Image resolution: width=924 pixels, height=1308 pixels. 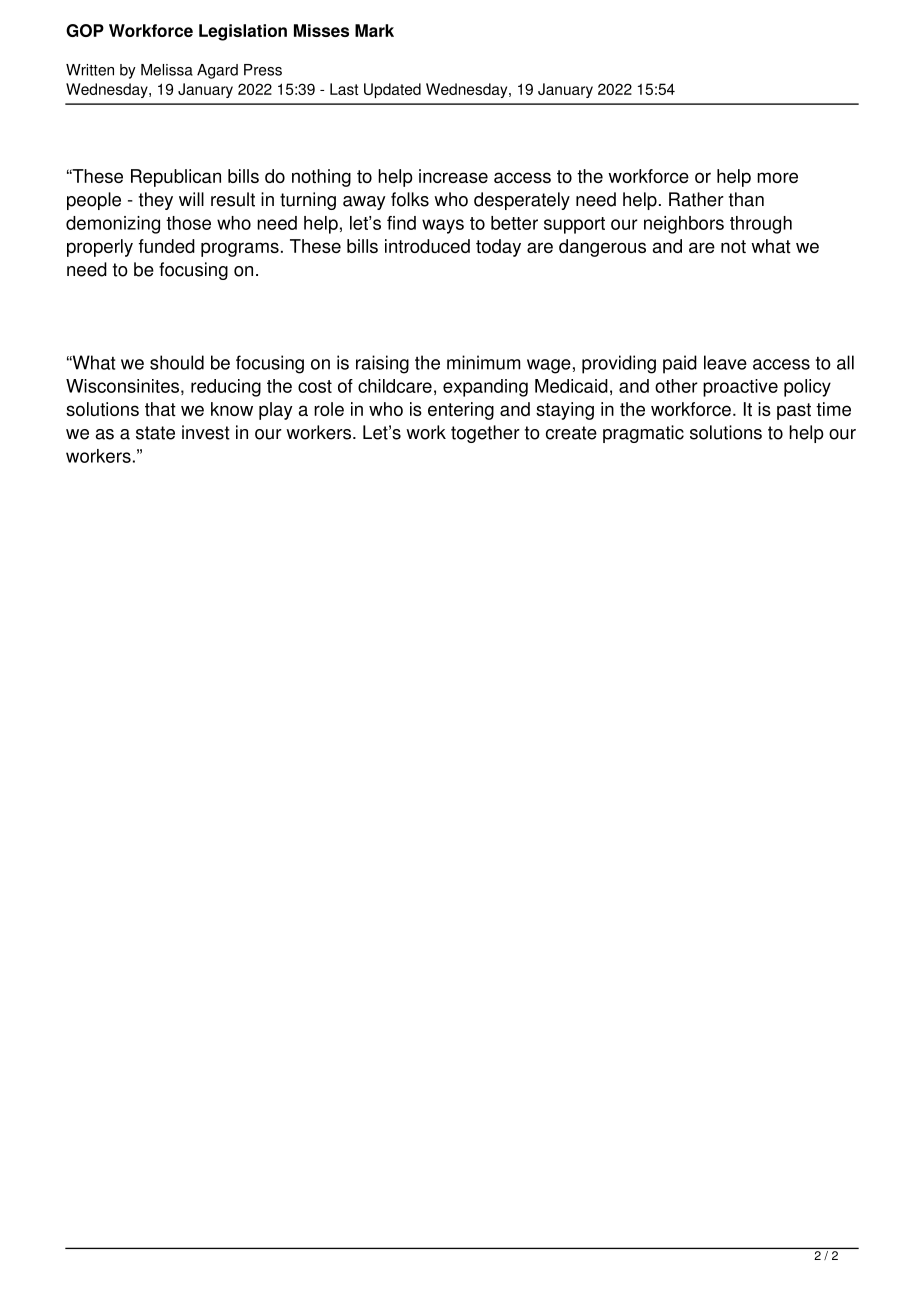 What do you see at coordinates (794, 411) in the page?
I see `past` at bounding box center [794, 411].
